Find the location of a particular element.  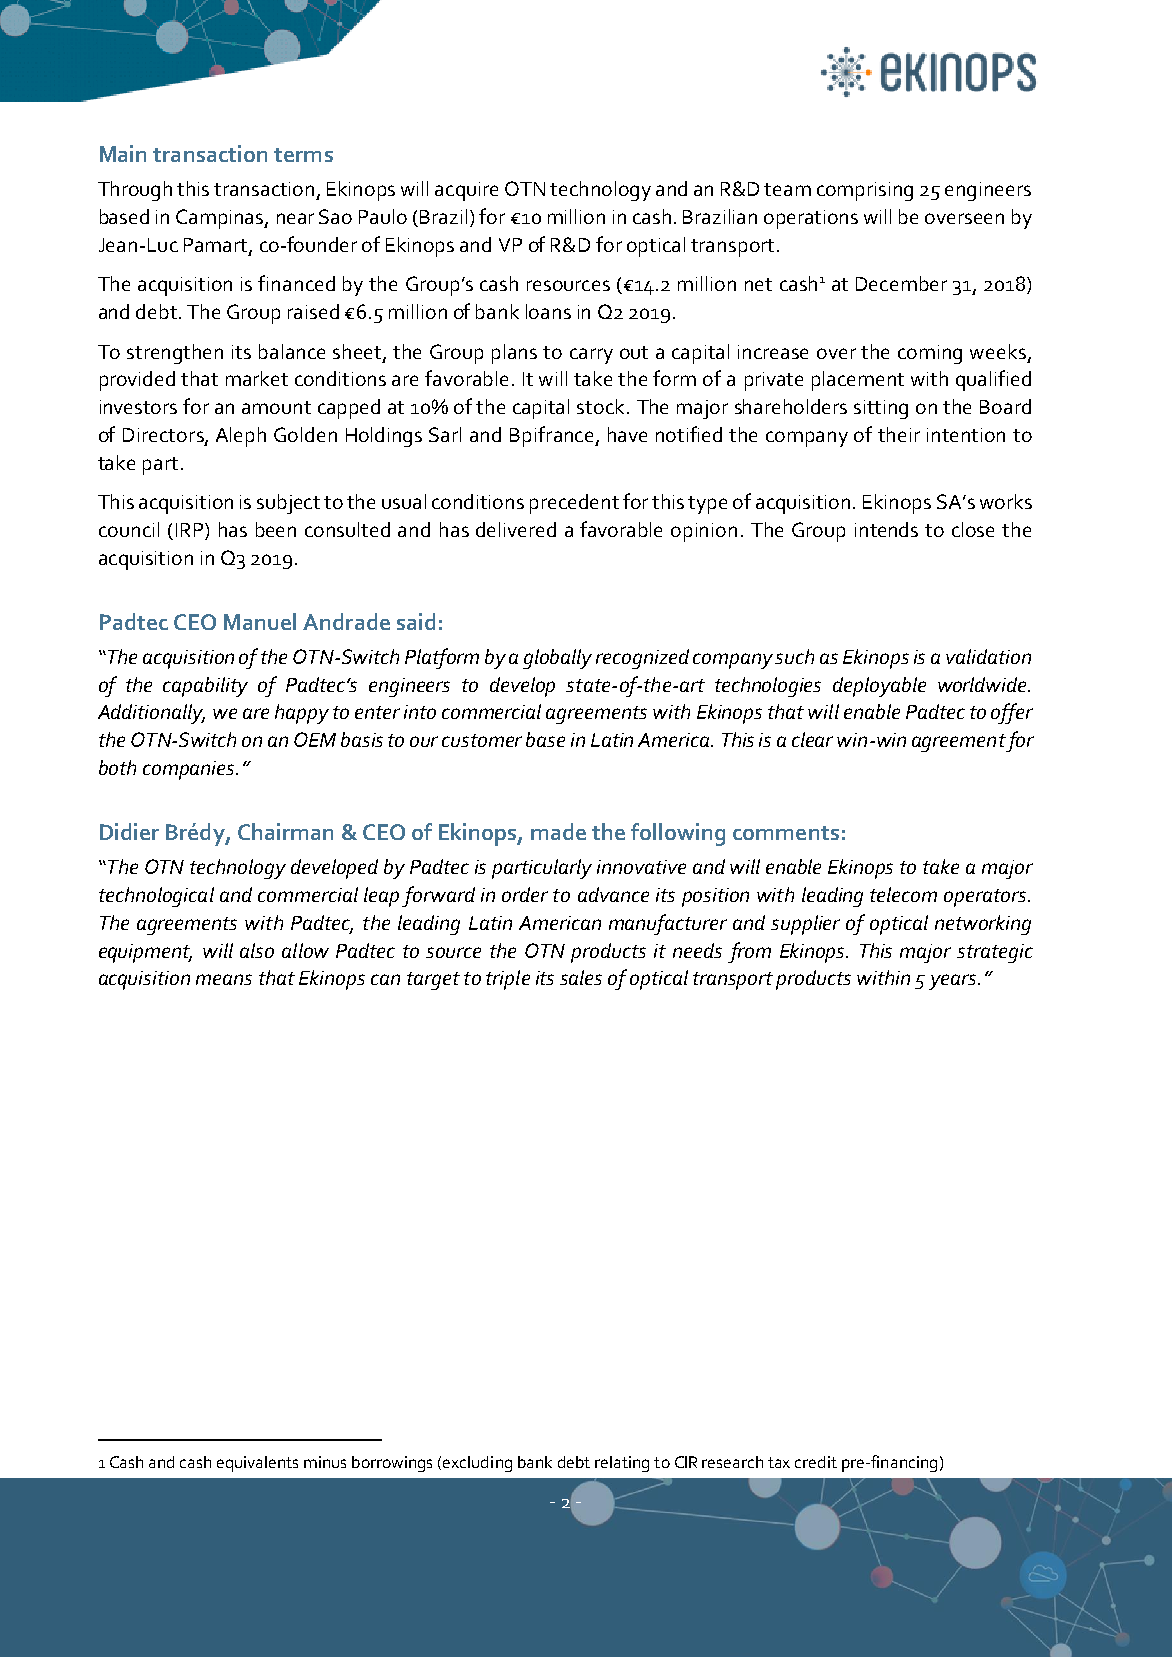

also is located at coordinates (257, 950).
